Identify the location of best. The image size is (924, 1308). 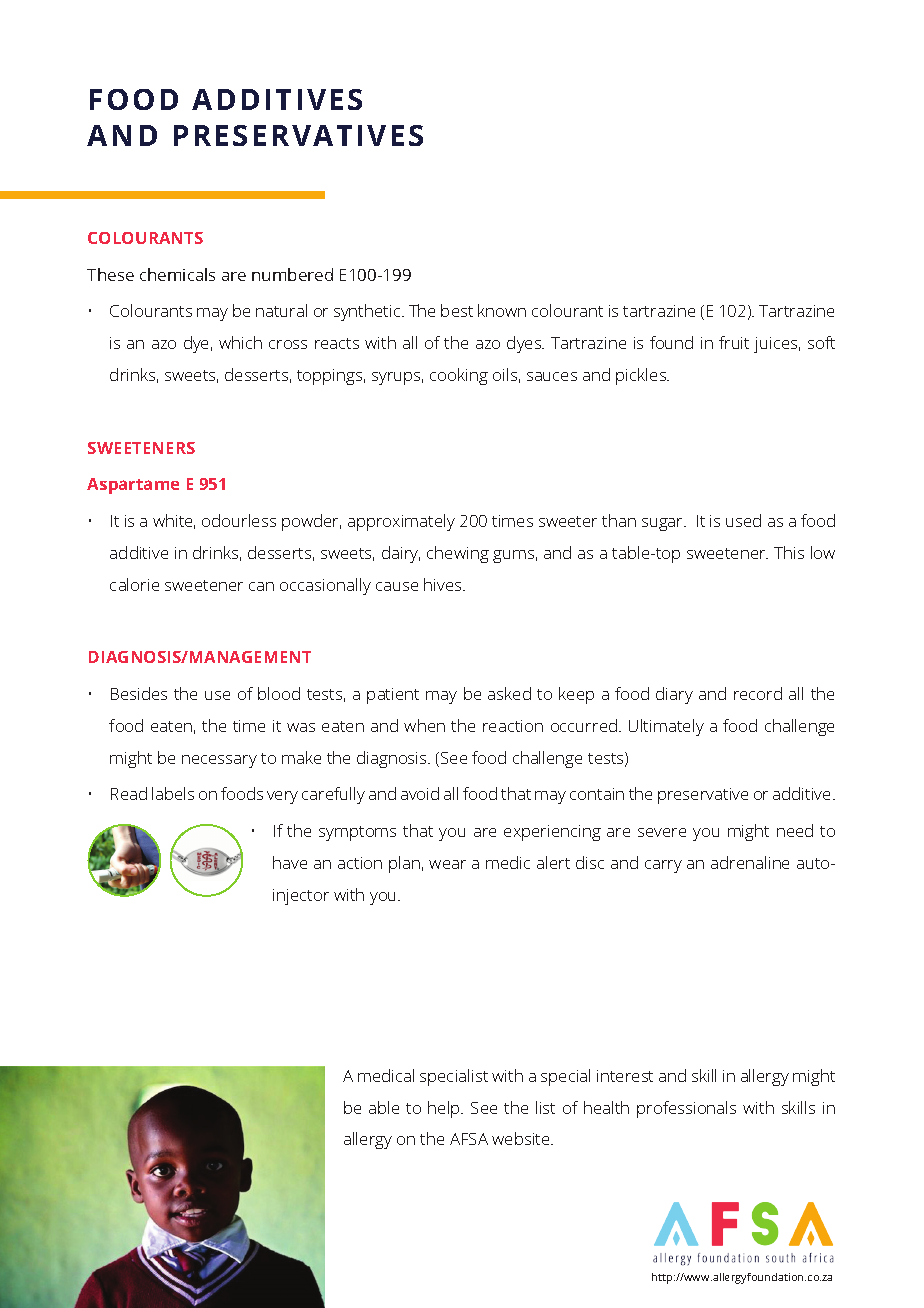
(457, 310).
